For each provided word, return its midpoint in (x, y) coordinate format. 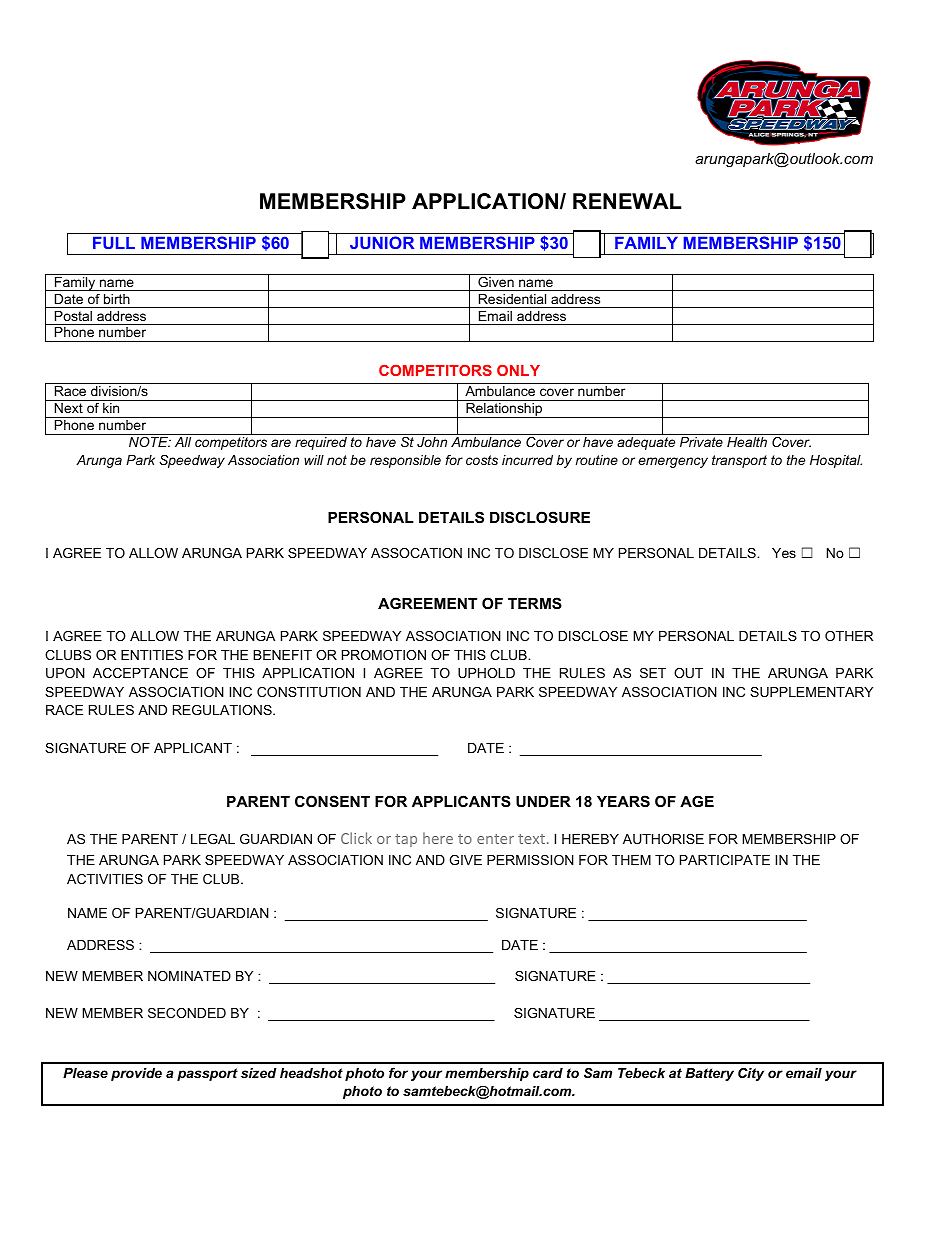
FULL (114, 242)
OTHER (849, 636)
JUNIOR (382, 242)
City (751, 1074)
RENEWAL (627, 201)
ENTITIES (152, 655)
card (548, 1073)
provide (136, 1074)
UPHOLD (486, 673)
